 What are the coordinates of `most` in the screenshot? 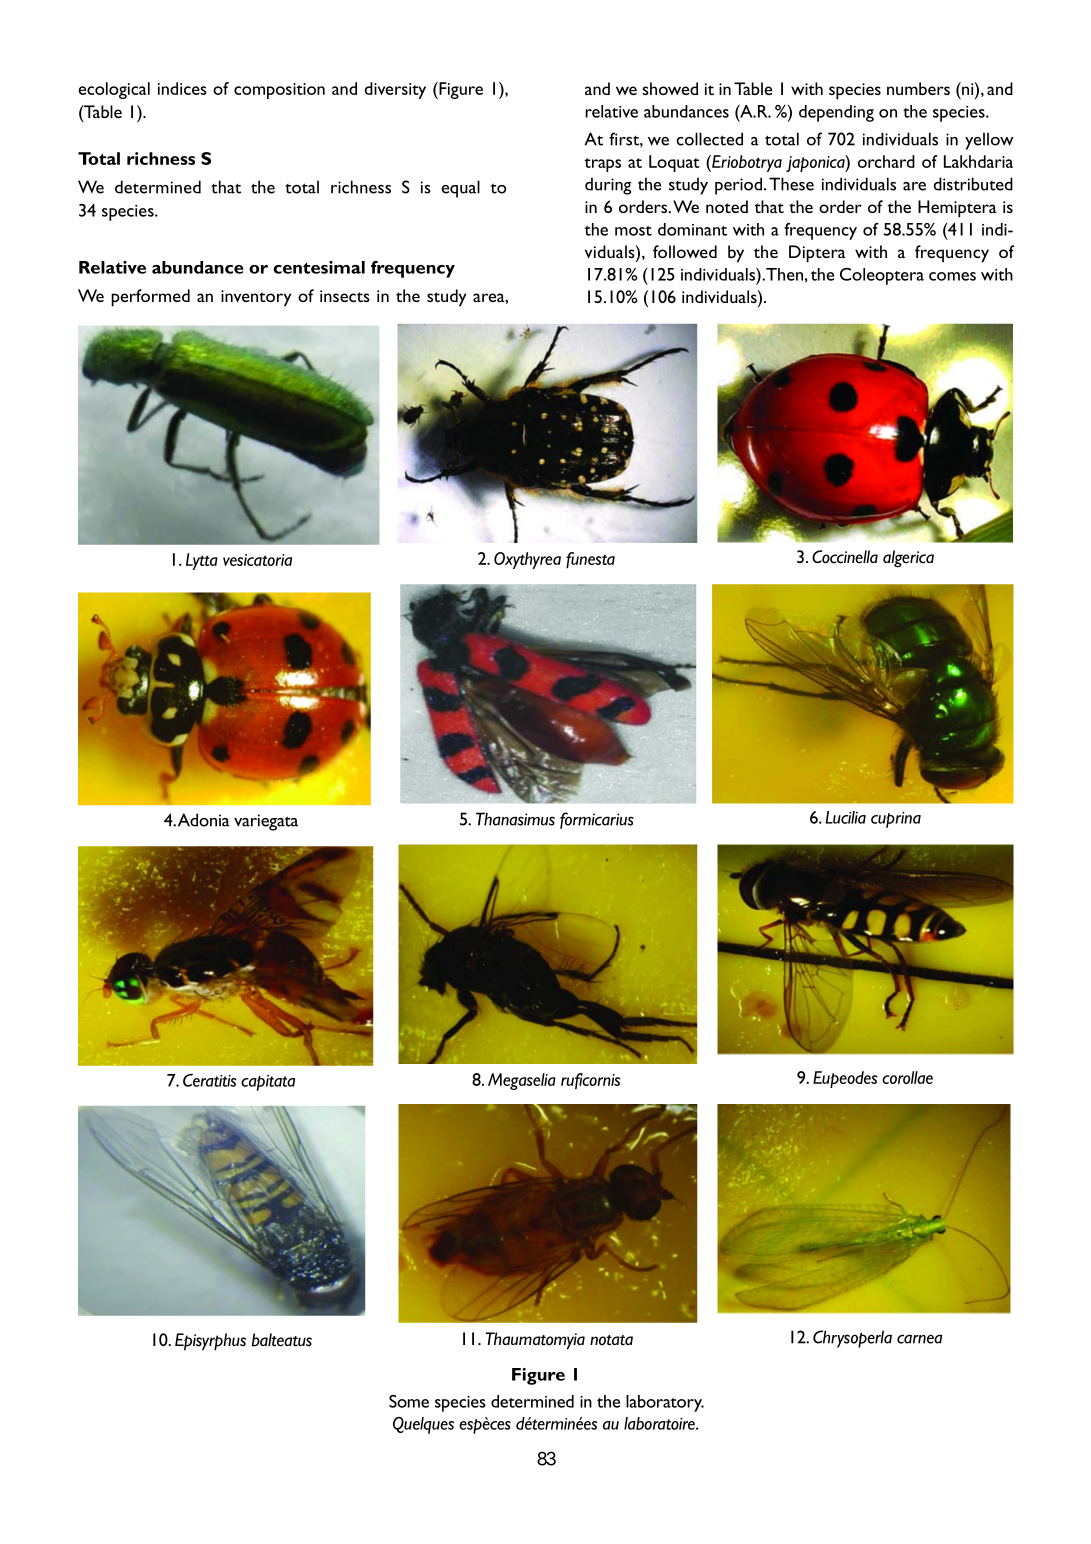 It's located at (633, 231).
